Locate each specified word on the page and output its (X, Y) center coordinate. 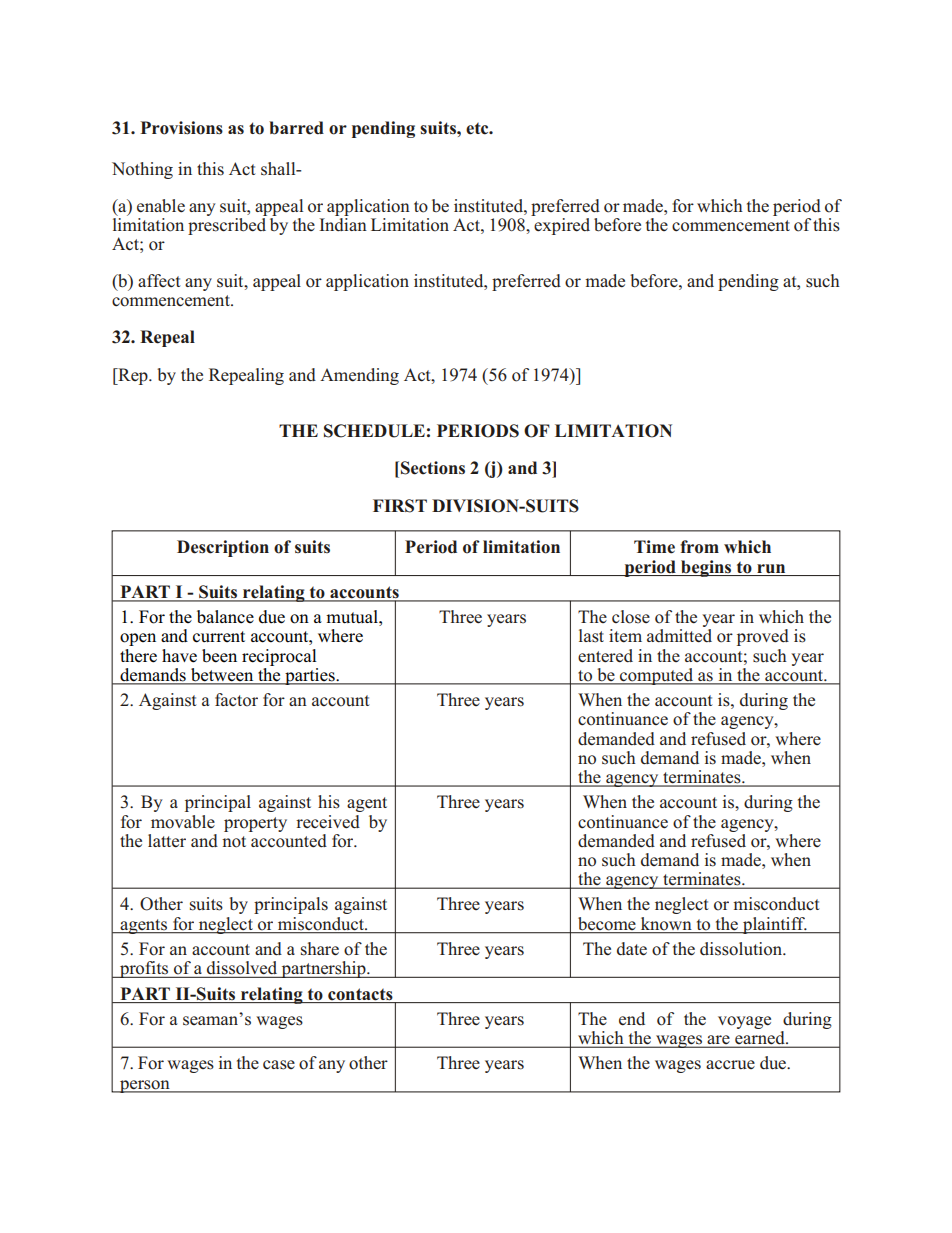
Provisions (181, 128)
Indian (343, 225)
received (328, 822)
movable (183, 822)
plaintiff (774, 925)
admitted (679, 636)
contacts (360, 994)
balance (225, 617)
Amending (359, 376)
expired (562, 226)
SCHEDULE (374, 431)
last (591, 636)
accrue (730, 1065)
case (279, 1065)
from (699, 547)
